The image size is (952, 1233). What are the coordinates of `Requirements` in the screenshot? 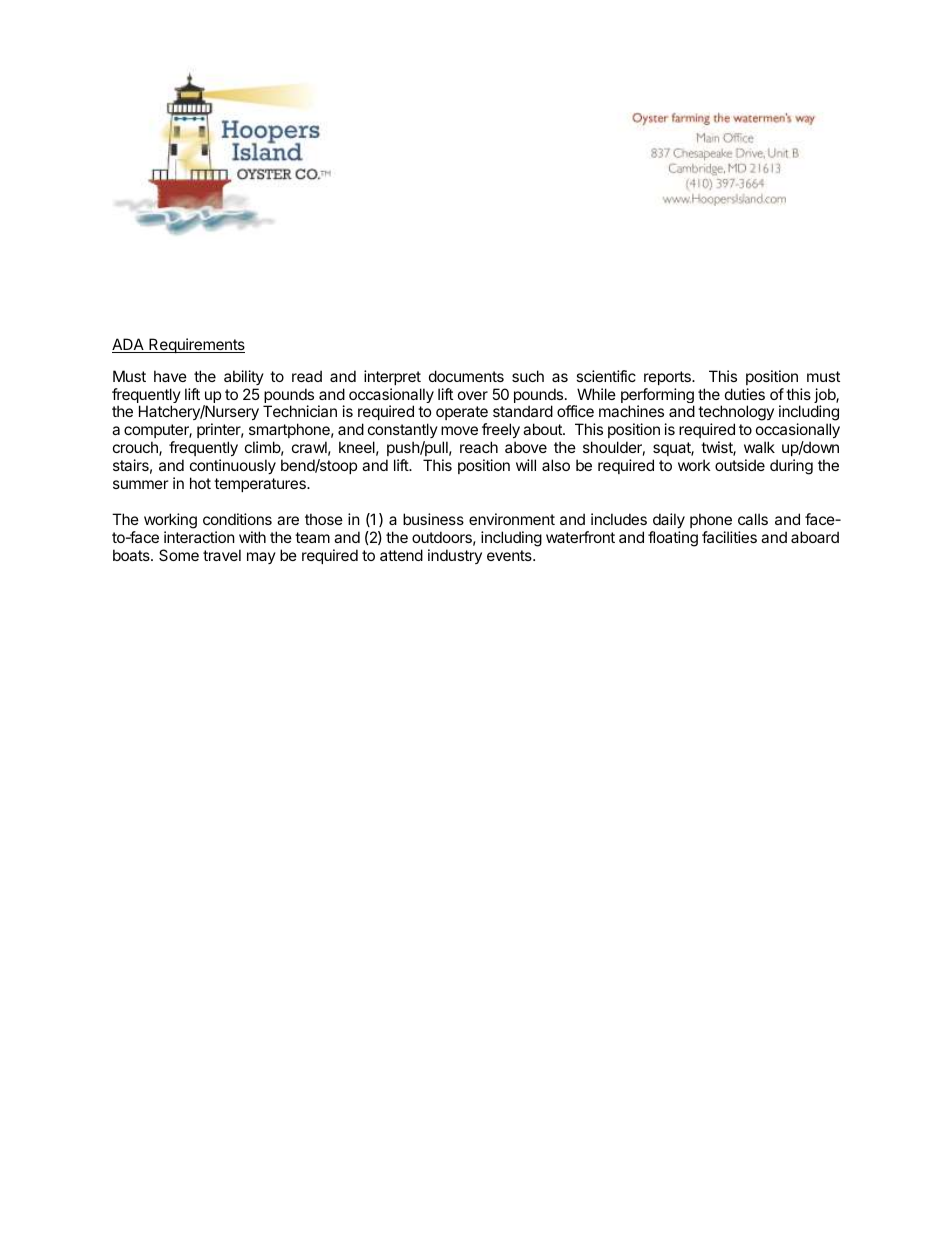 It's located at (196, 345).
